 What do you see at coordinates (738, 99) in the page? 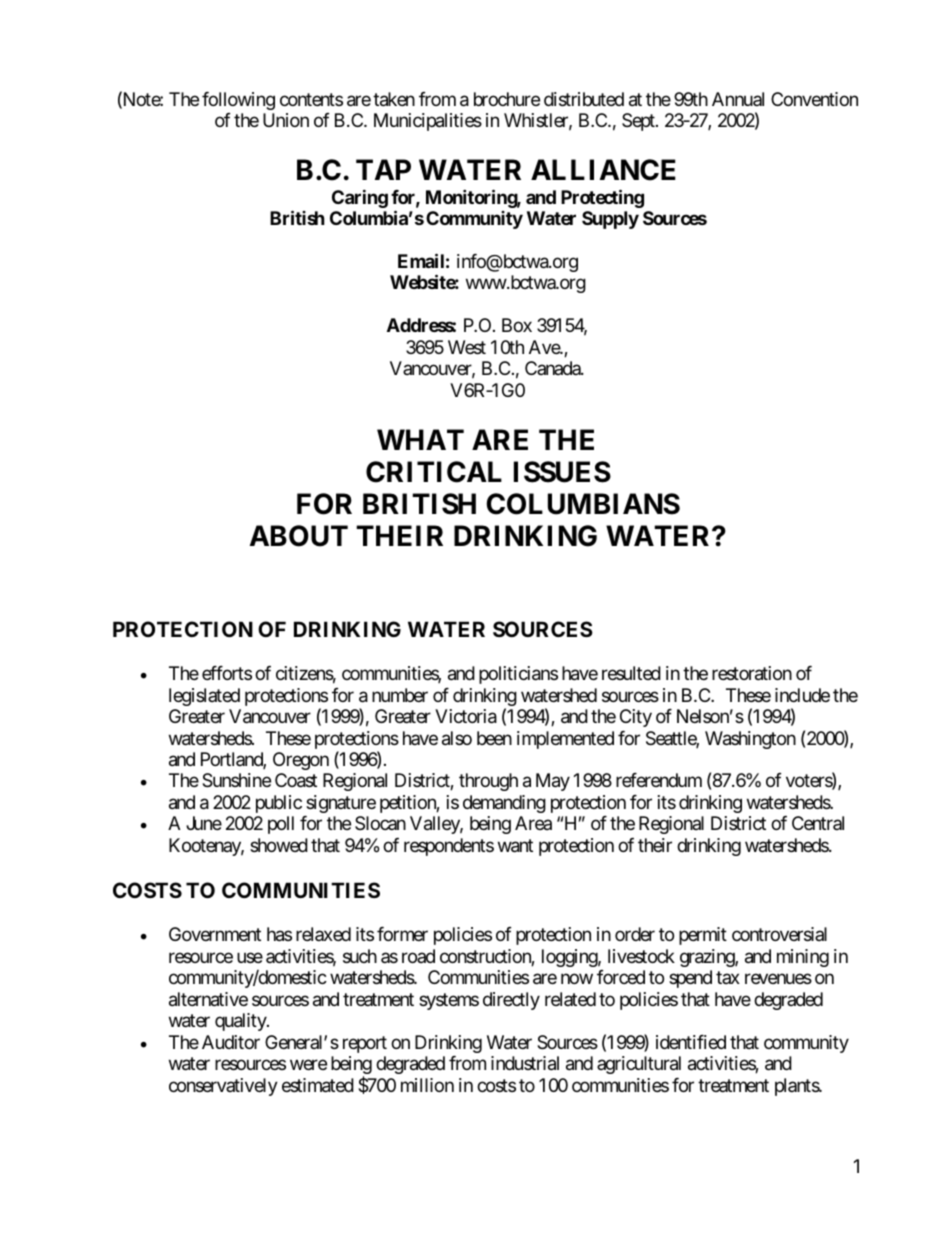
I see `Annual` at bounding box center [738, 99].
